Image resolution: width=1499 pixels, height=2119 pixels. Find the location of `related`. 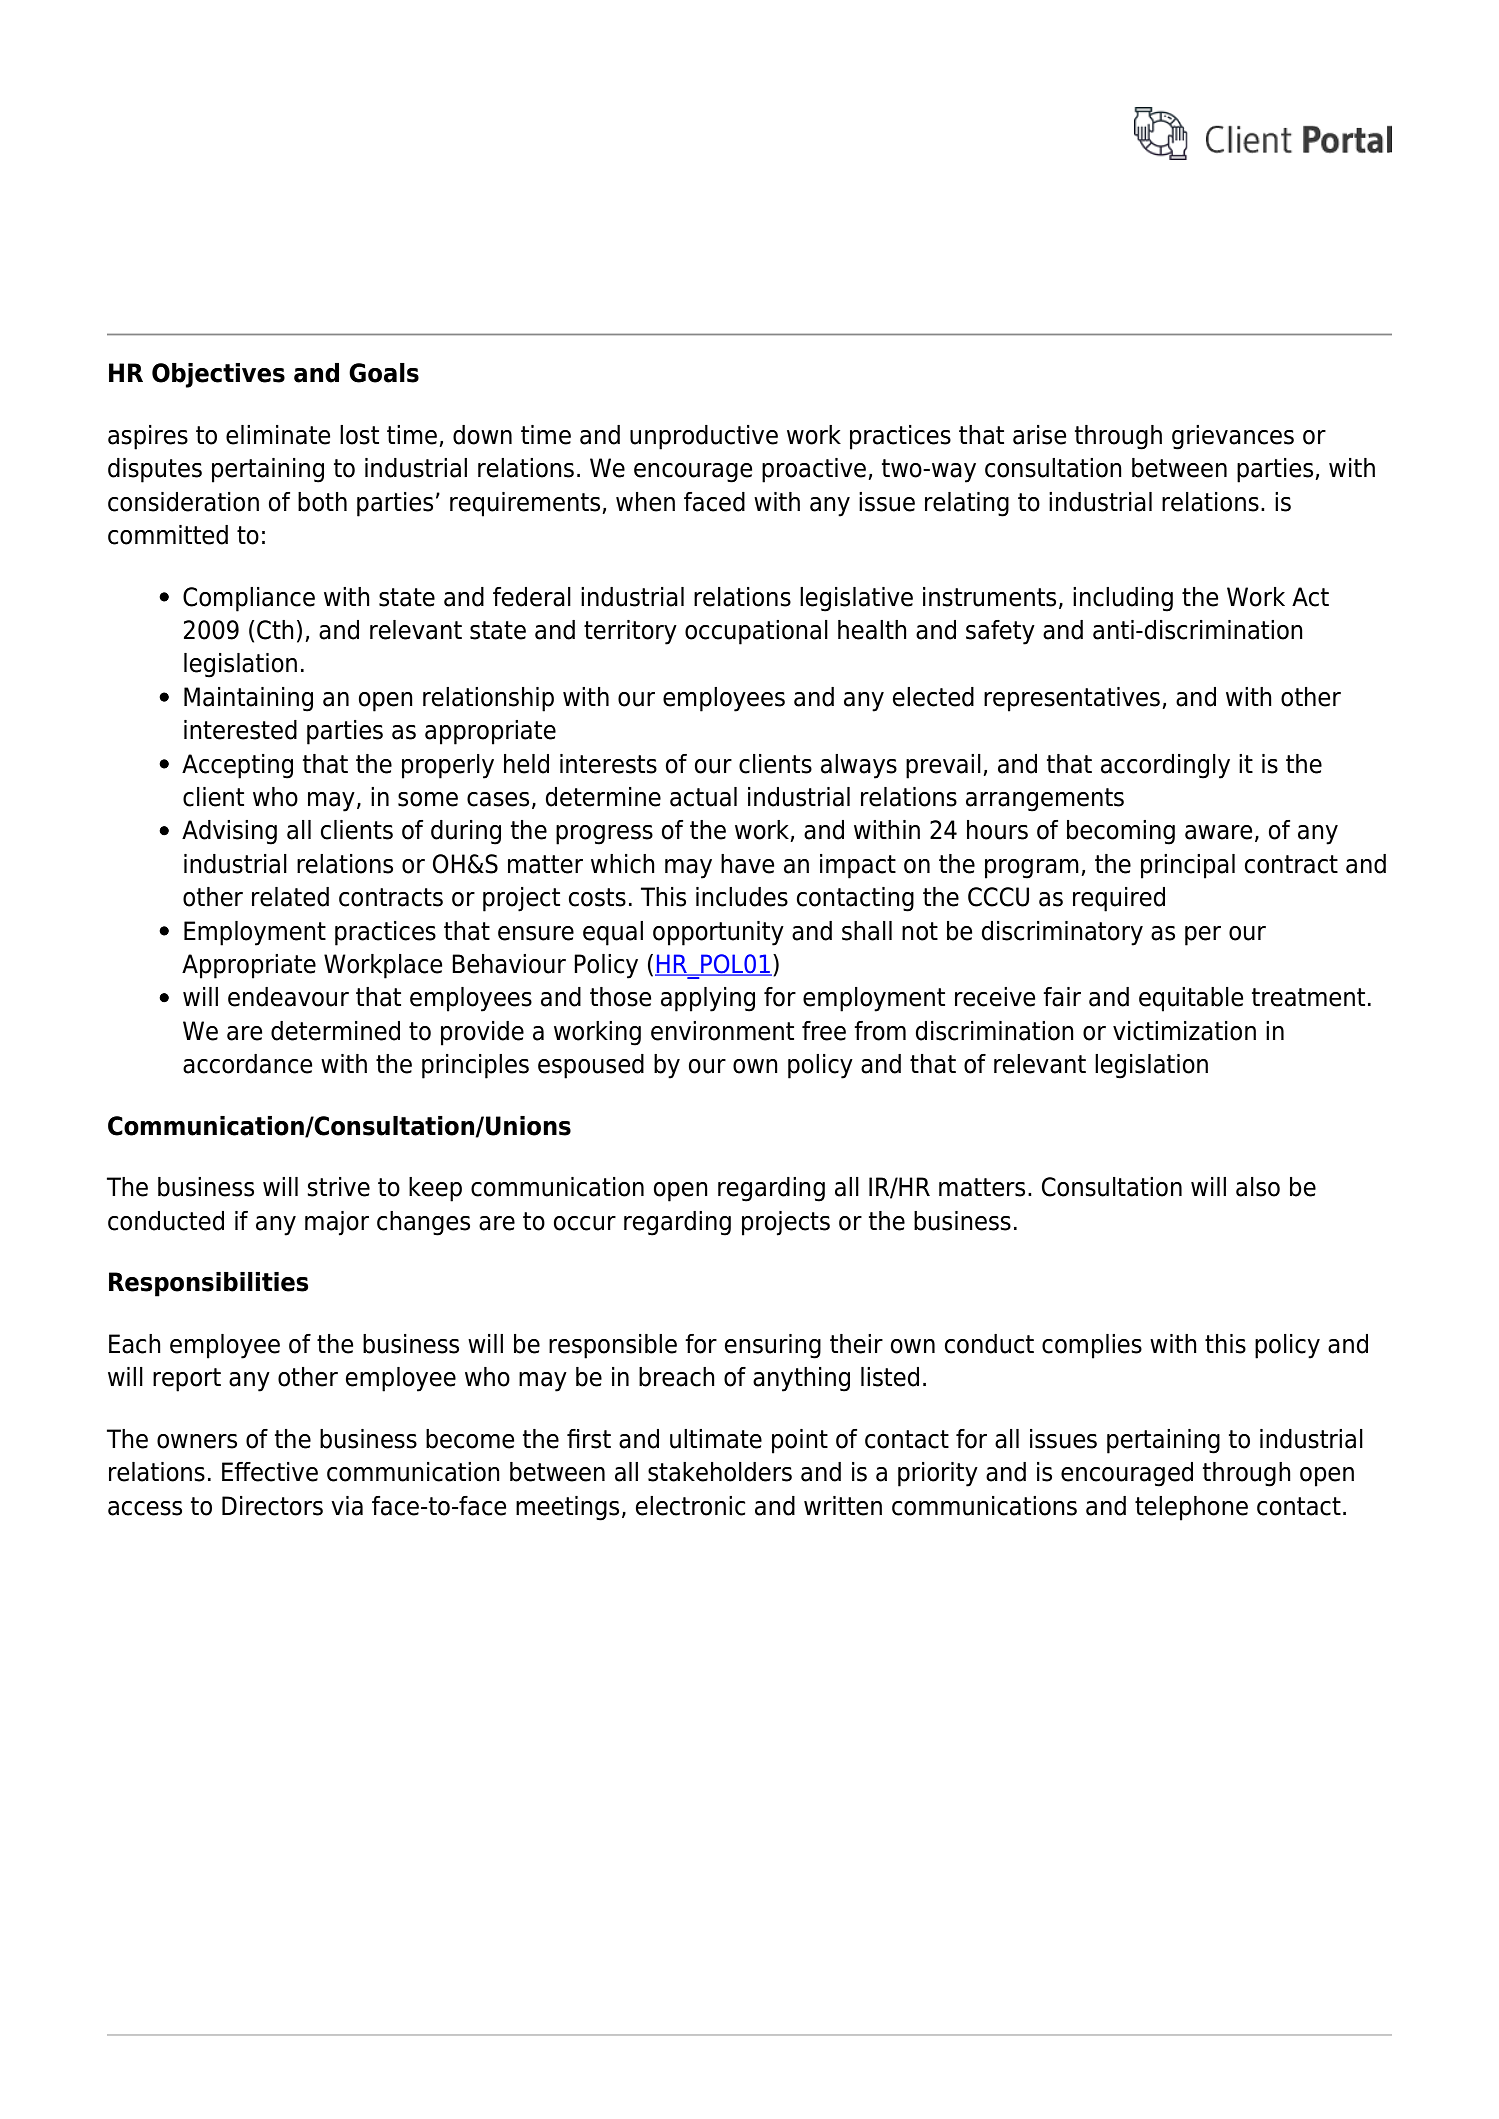

related is located at coordinates (290, 897).
